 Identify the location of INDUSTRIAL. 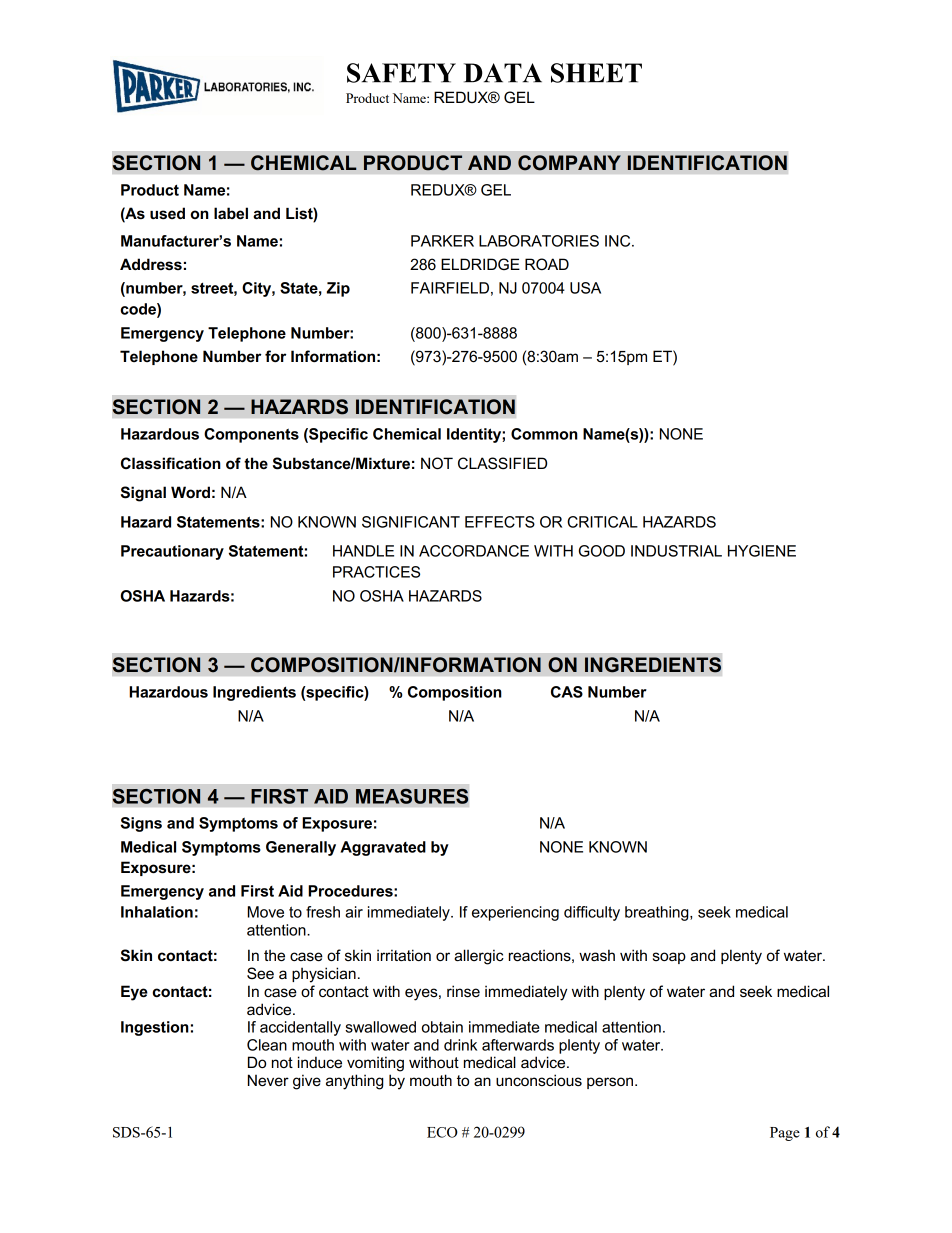
(676, 551).
